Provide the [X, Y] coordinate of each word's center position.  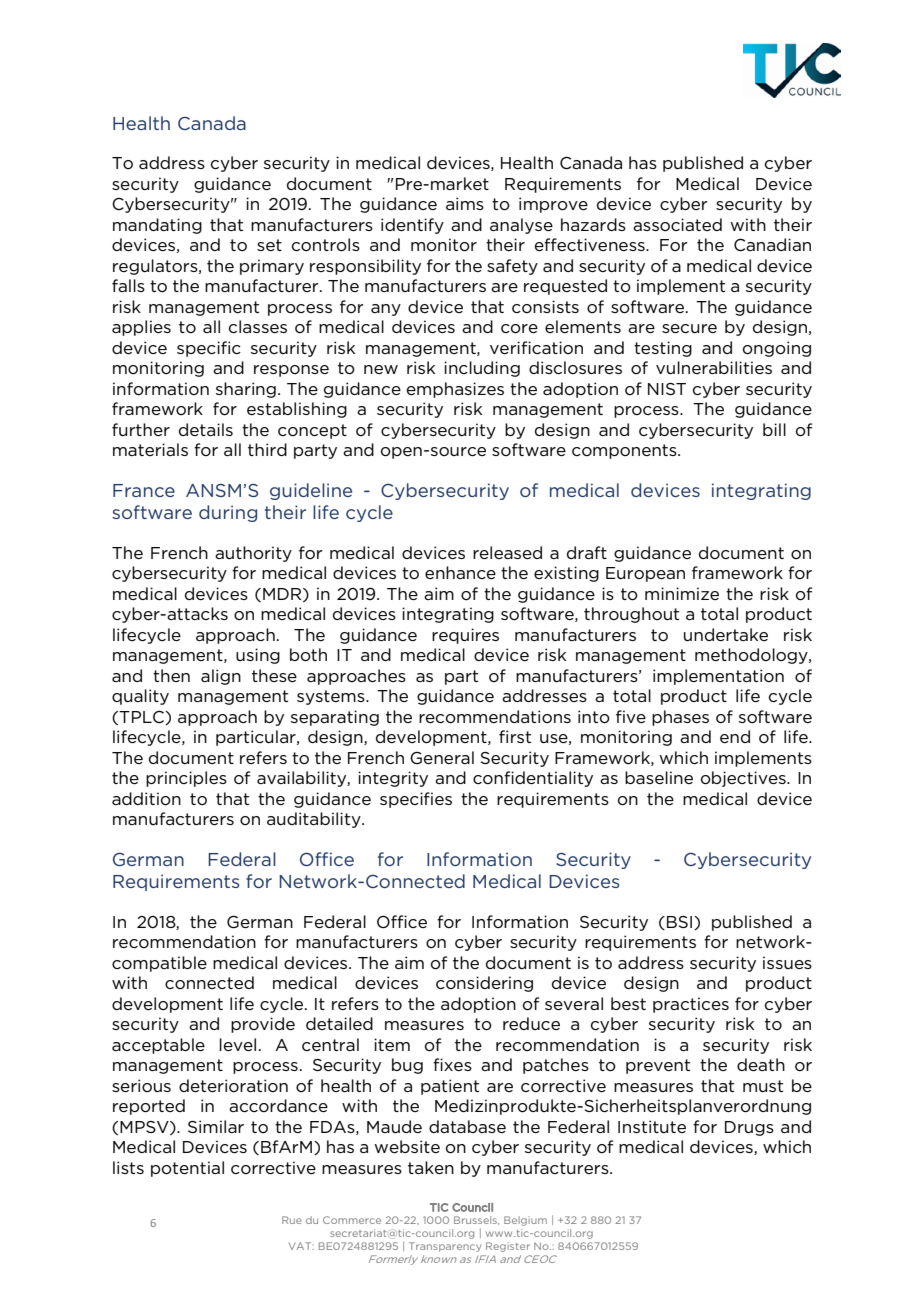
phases [680, 718]
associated [677, 224]
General [442, 757]
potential [187, 1169]
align [221, 677]
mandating [157, 226]
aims [465, 203]
